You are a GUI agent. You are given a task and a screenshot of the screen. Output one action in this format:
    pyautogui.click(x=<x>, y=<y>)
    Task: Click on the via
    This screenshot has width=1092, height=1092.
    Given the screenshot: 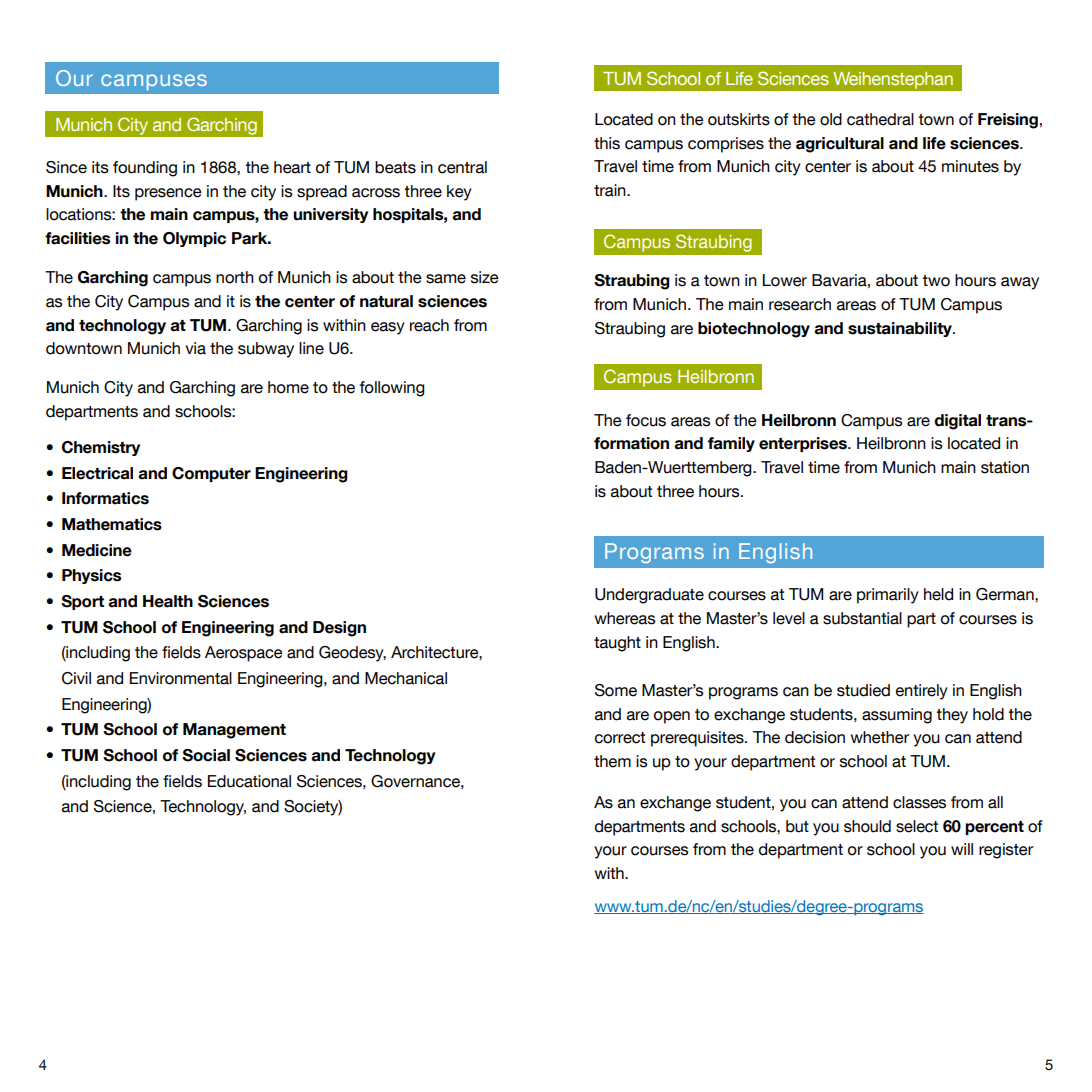 What is the action you would take?
    pyautogui.click(x=195, y=348)
